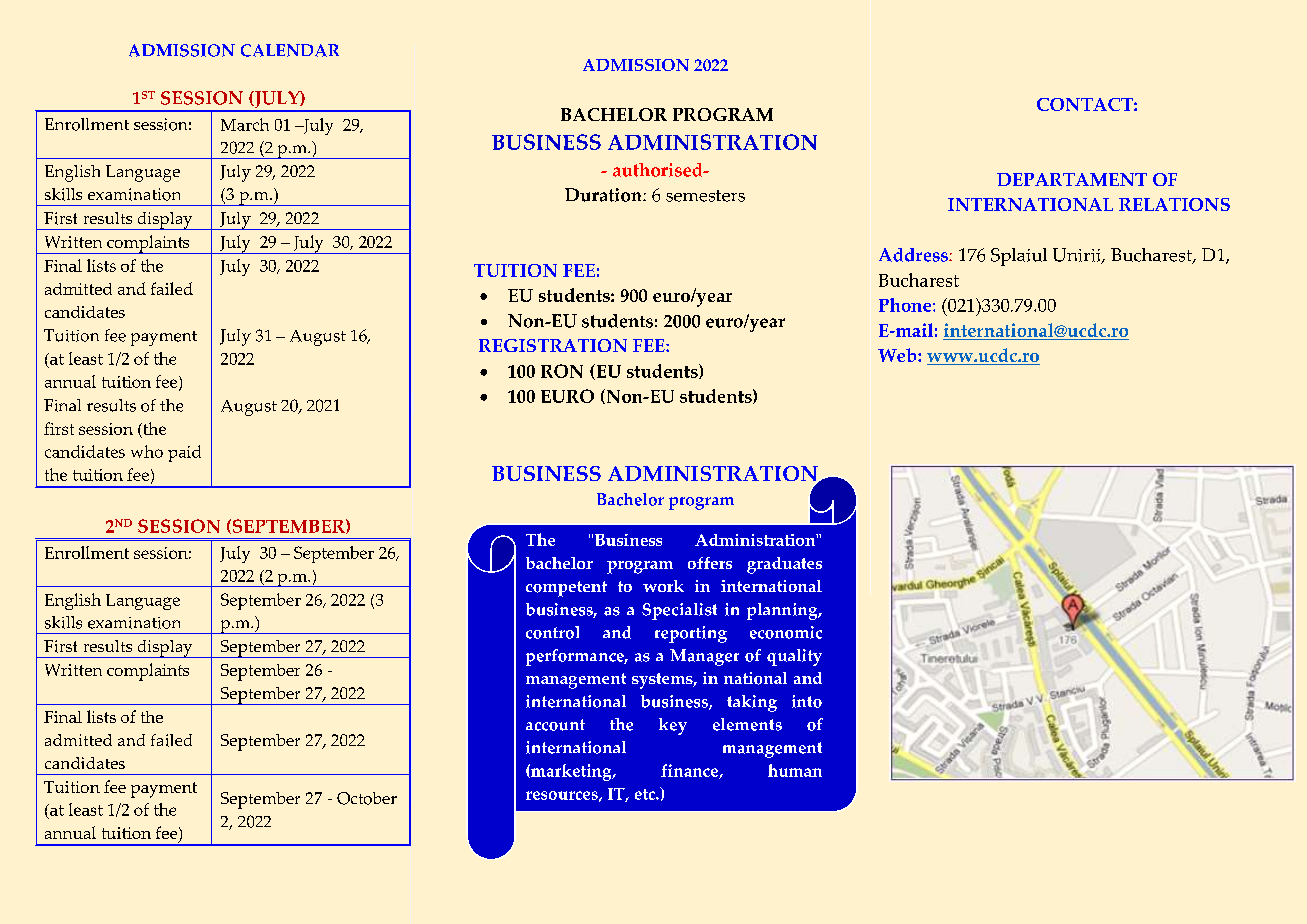 The image size is (1307, 924). Describe the element at coordinates (786, 632) in the screenshot. I see `economic` at that location.
